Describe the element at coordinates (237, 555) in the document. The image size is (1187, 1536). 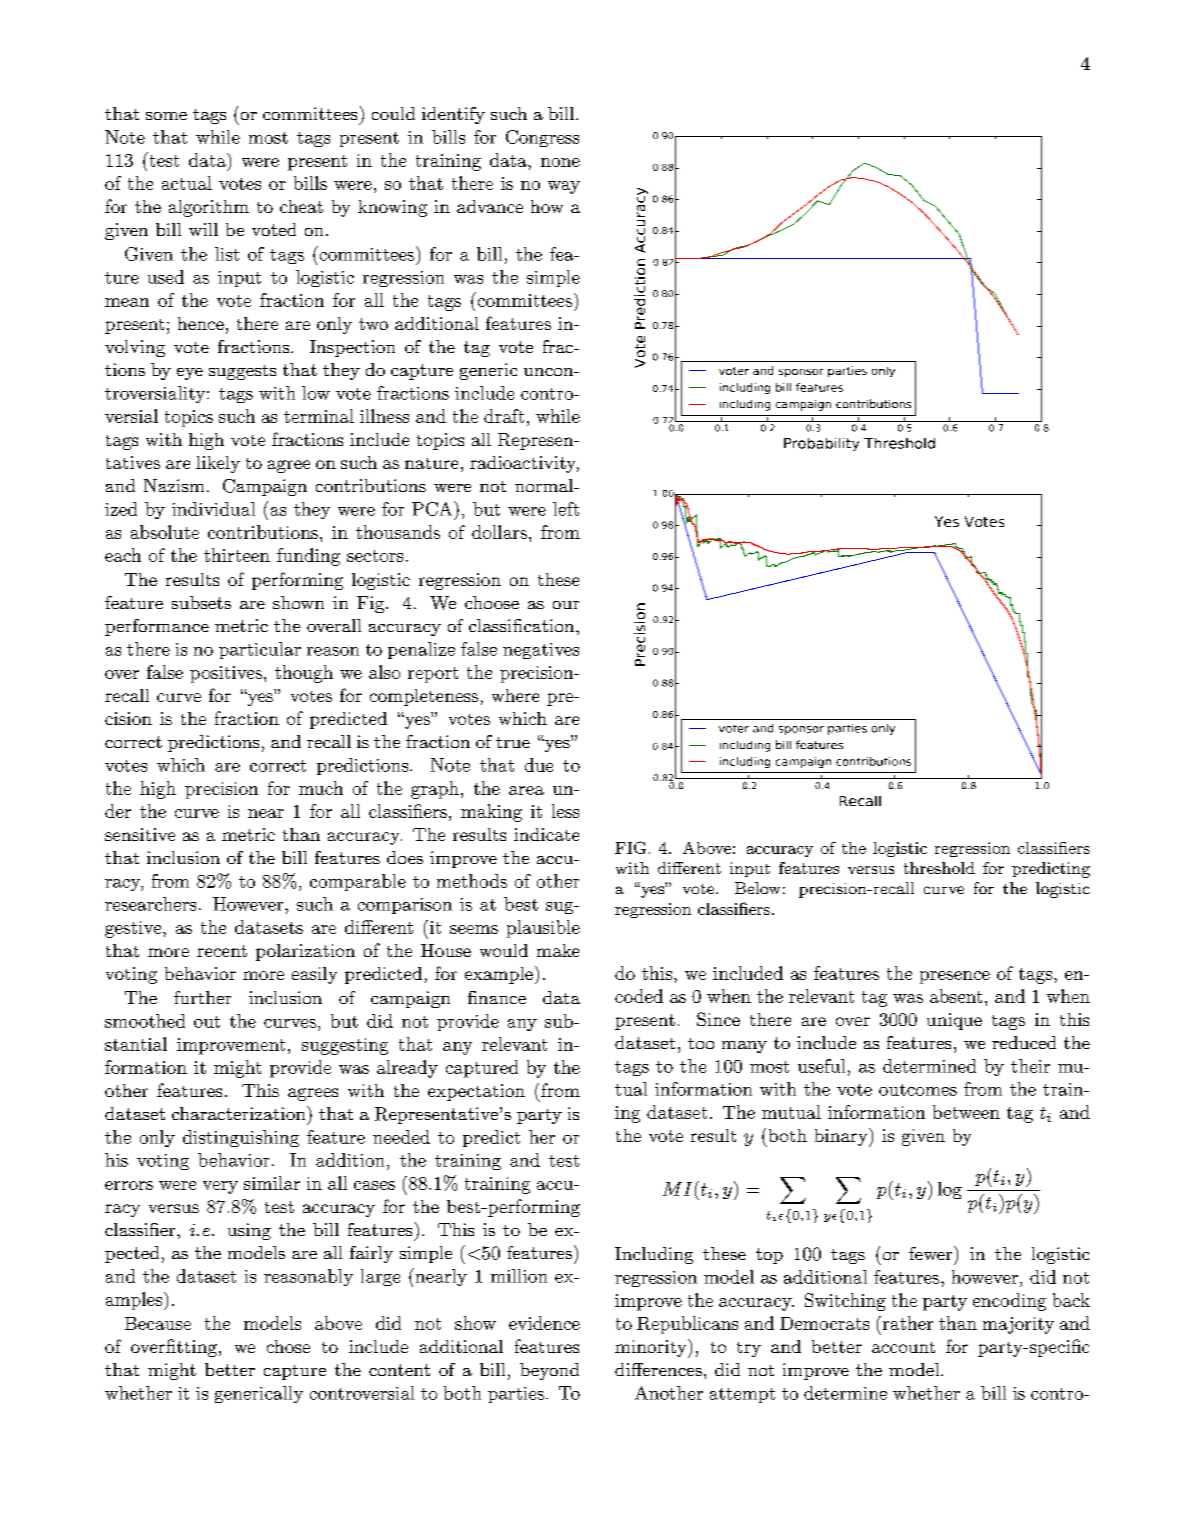
I see `thirteen` at that location.
